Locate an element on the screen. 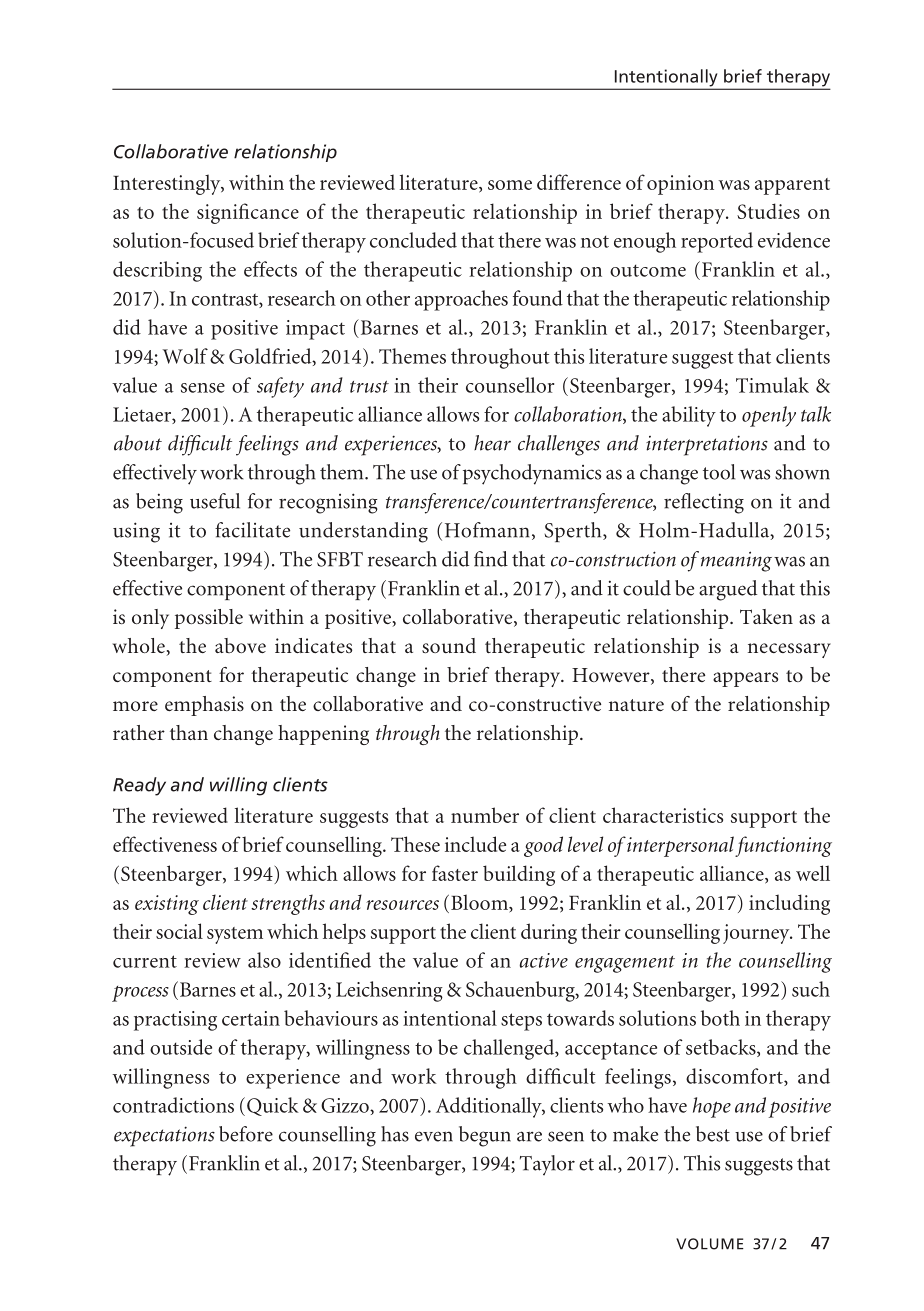  some is located at coordinates (510, 185).
